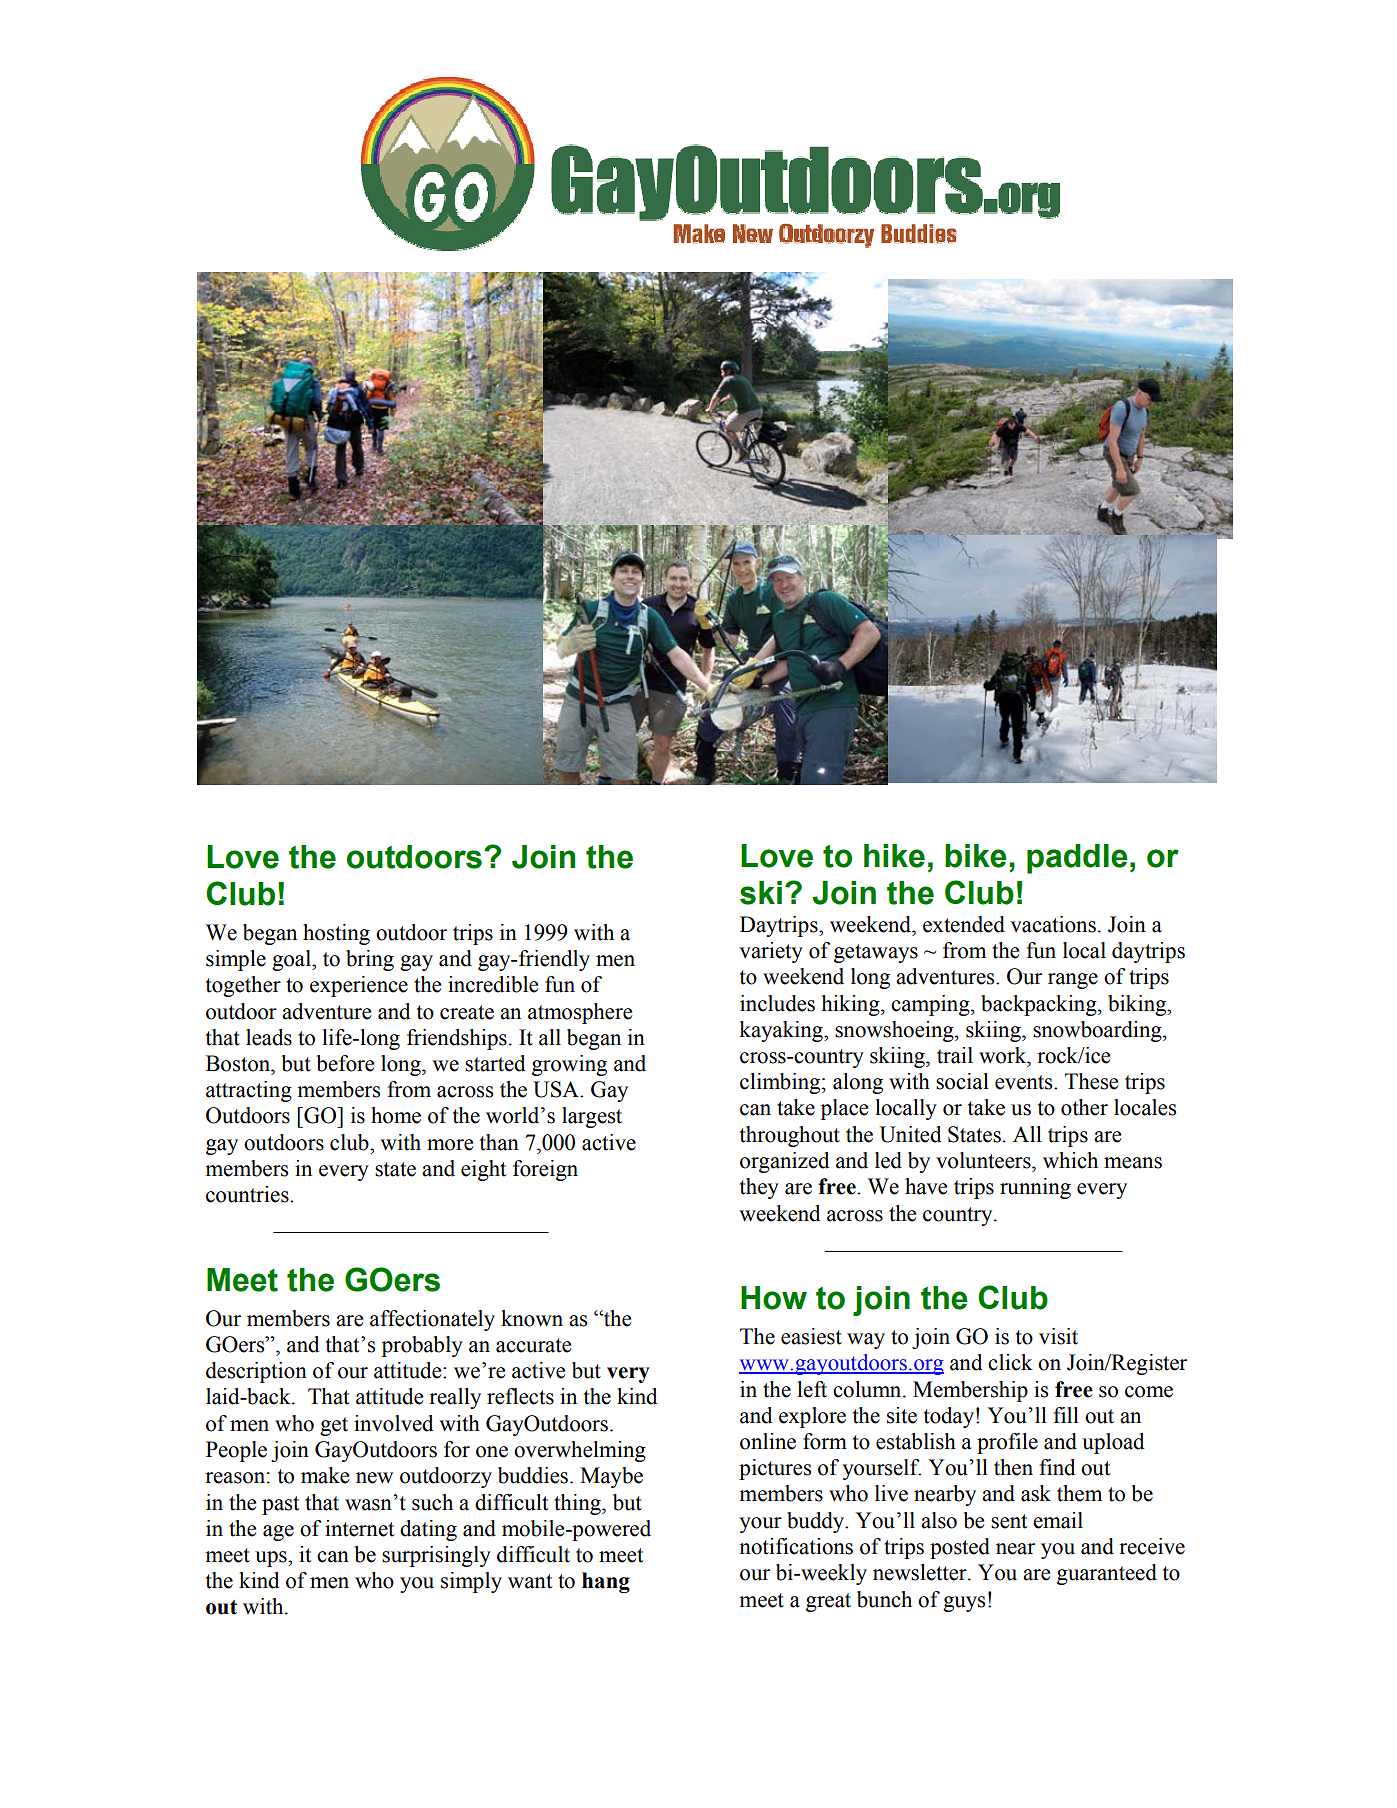  What do you see at coordinates (768, 1441) in the screenshot?
I see `online` at bounding box center [768, 1441].
